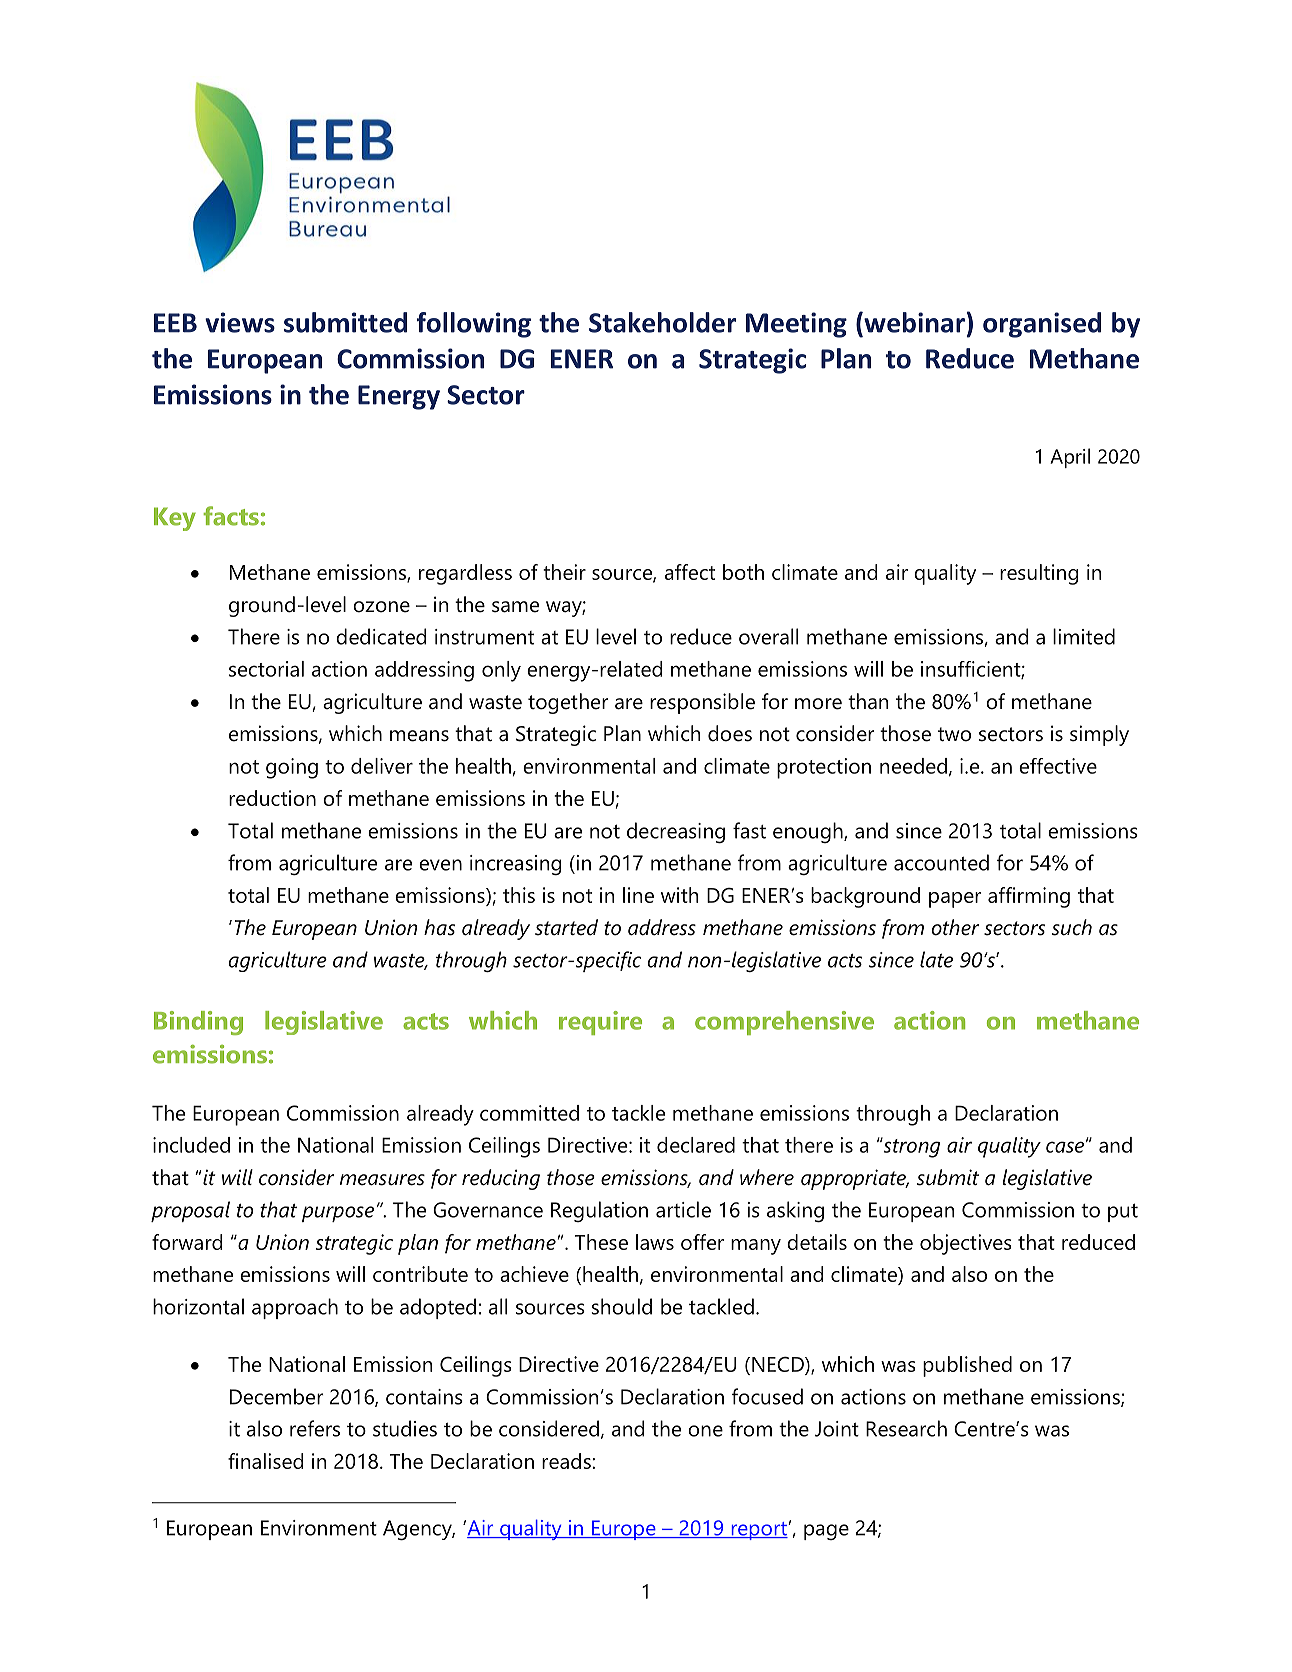 The height and width of the document is (1672, 1292). Describe the element at coordinates (381, 636) in the document. I see `dedicated` at that location.
